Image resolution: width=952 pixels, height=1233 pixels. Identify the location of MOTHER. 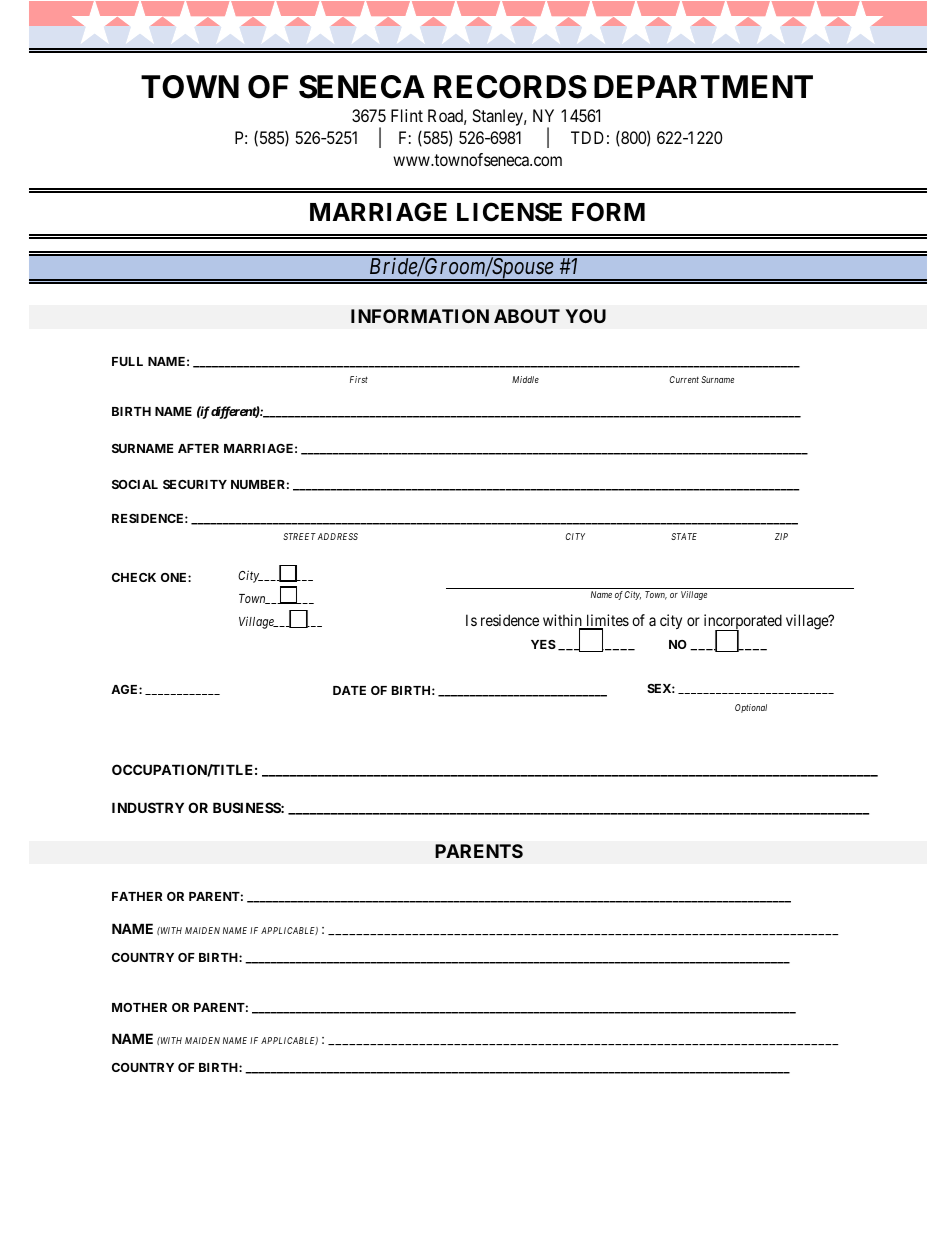
(139, 1007).
